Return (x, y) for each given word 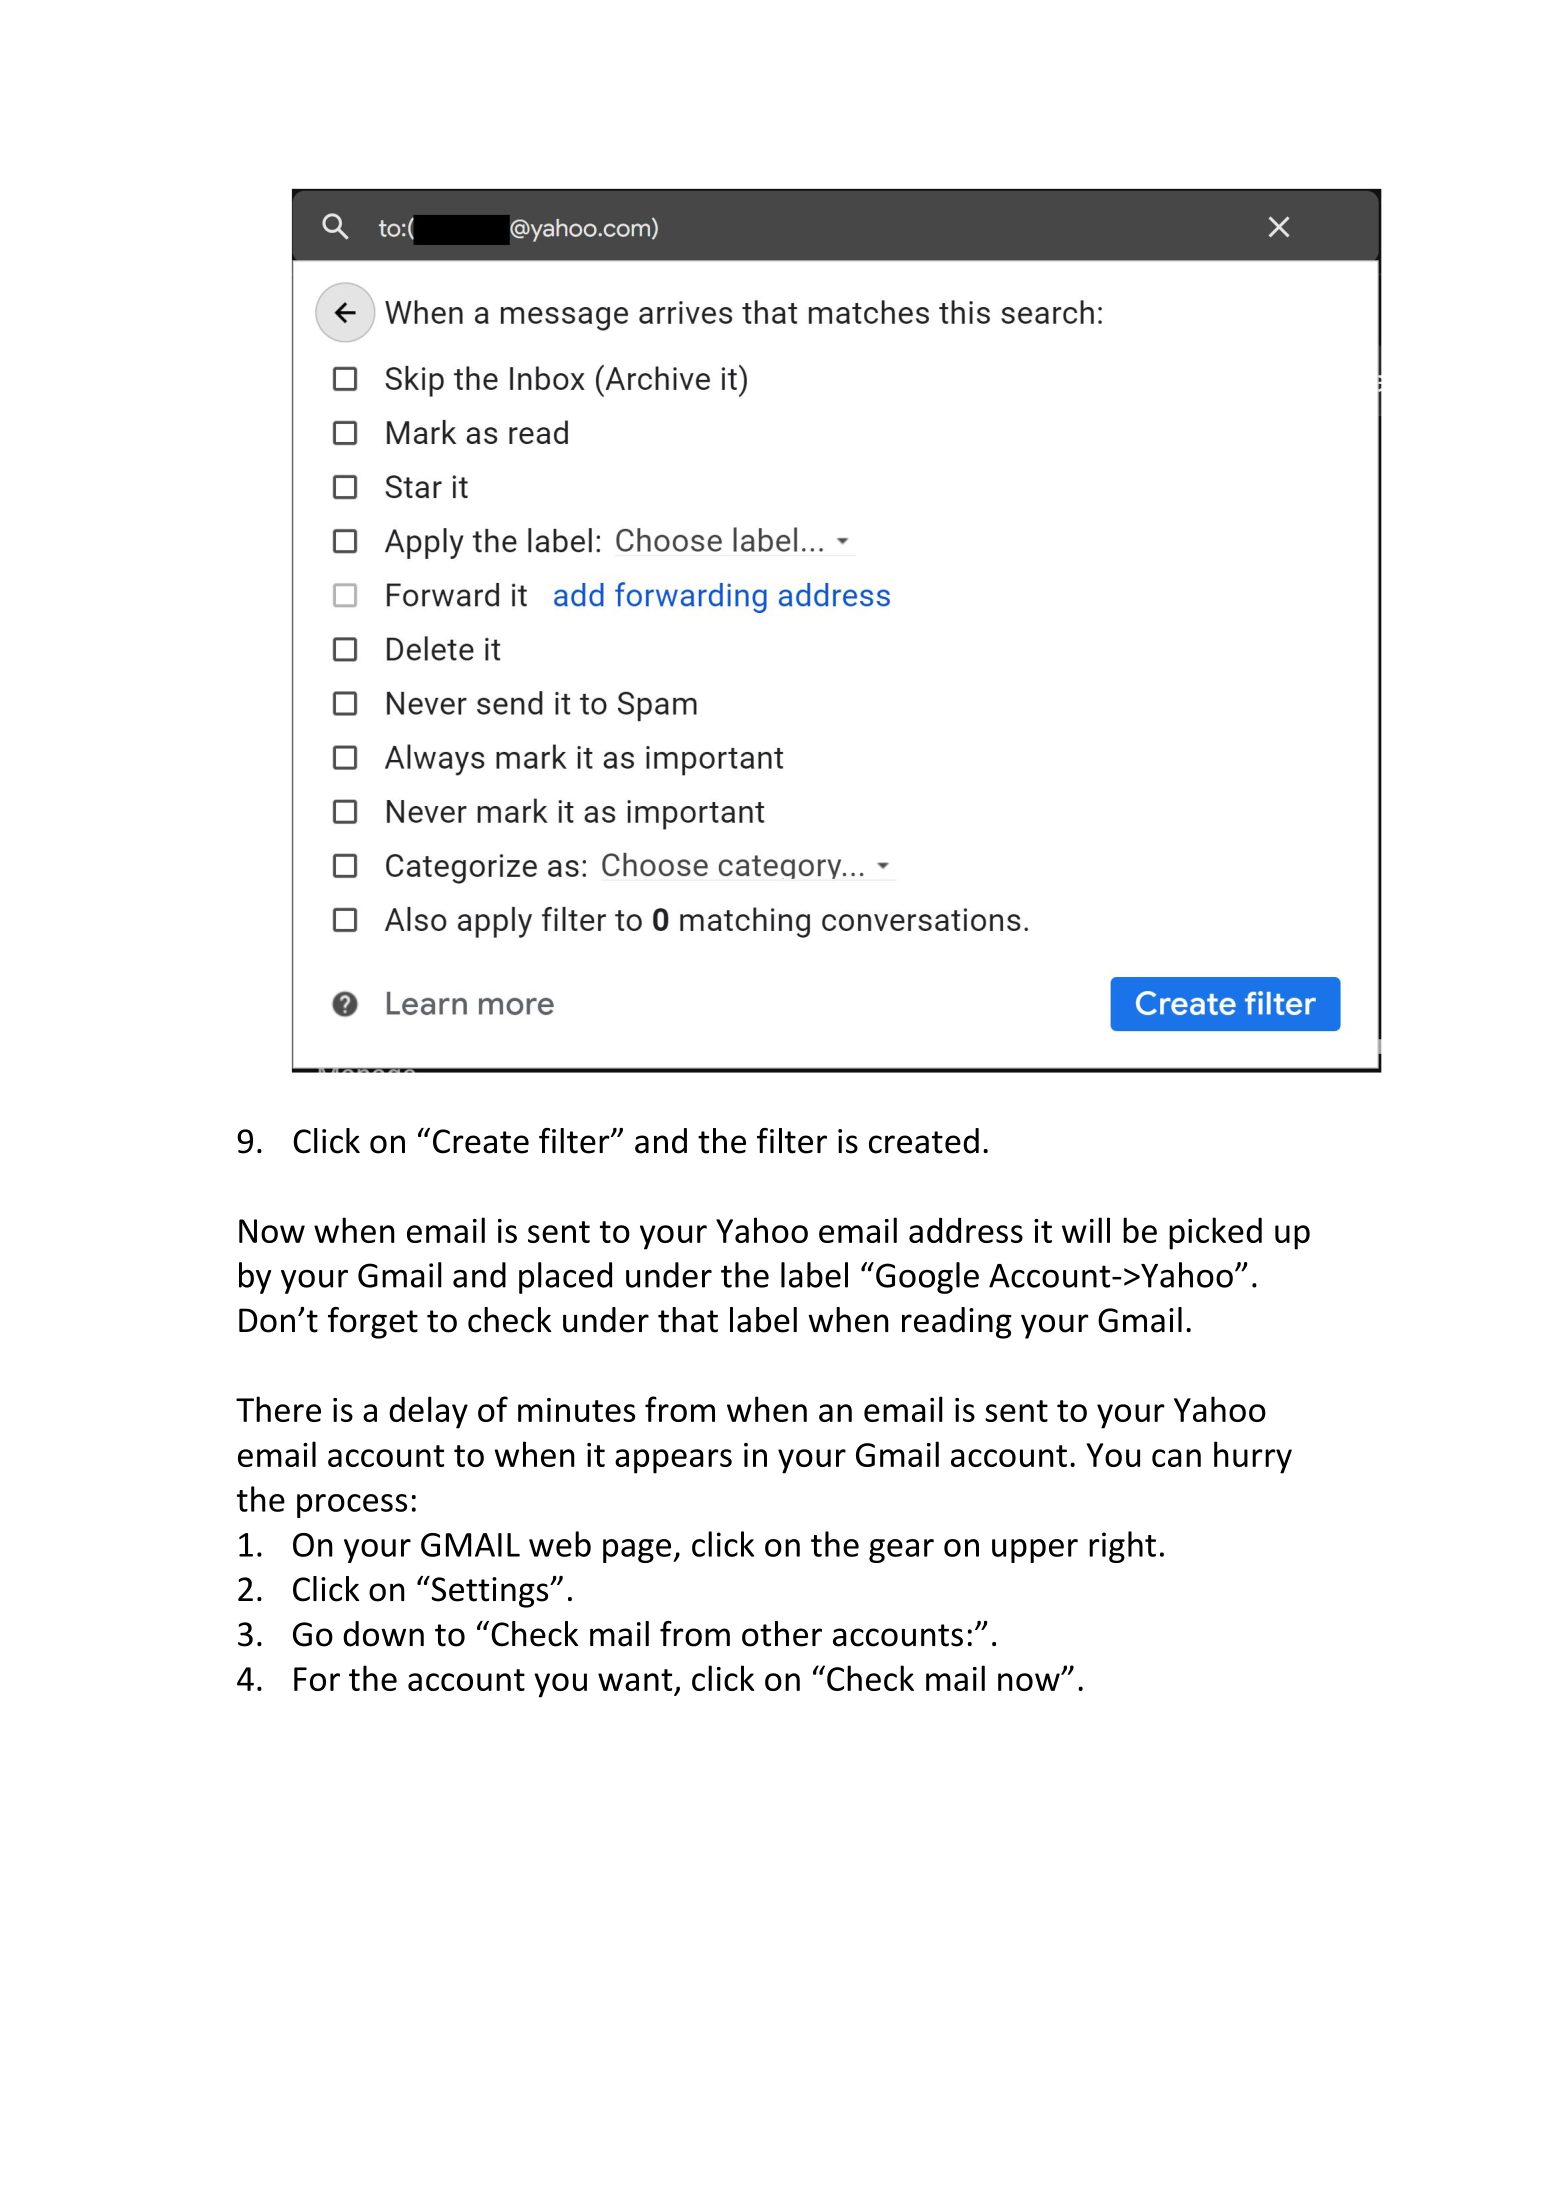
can (1176, 1458)
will (1086, 1230)
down (383, 1634)
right (1122, 1547)
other (782, 1634)
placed (565, 1278)
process (352, 1506)
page (638, 1551)
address (966, 1230)
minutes (576, 1410)
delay (428, 1412)
